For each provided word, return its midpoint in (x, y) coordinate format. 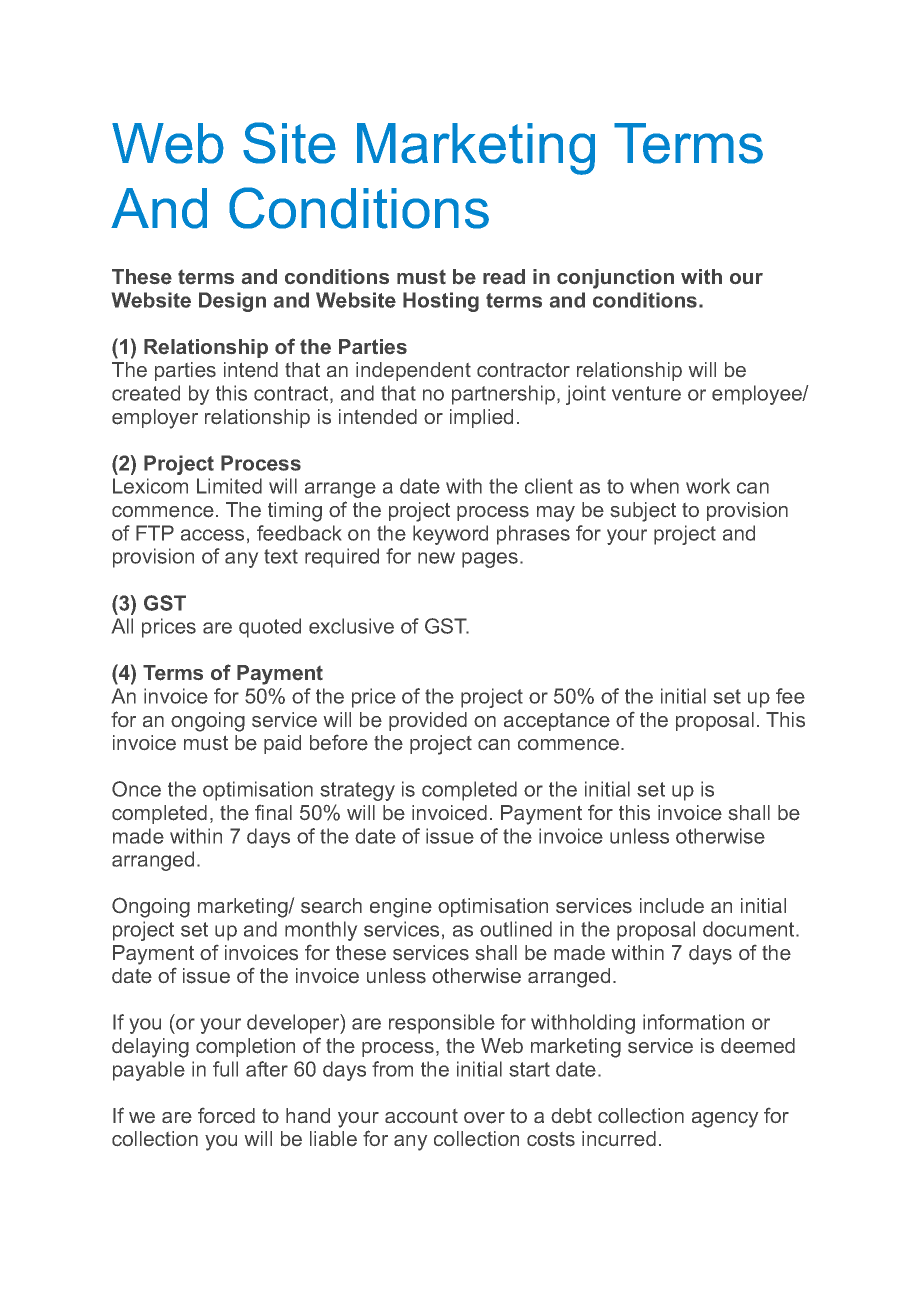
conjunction (615, 279)
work (708, 486)
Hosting (441, 302)
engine (401, 908)
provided (428, 721)
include (672, 905)
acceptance (557, 722)
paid (282, 744)
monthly (321, 931)
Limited (229, 486)
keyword (450, 535)
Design (232, 302)
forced (226, 1116)
